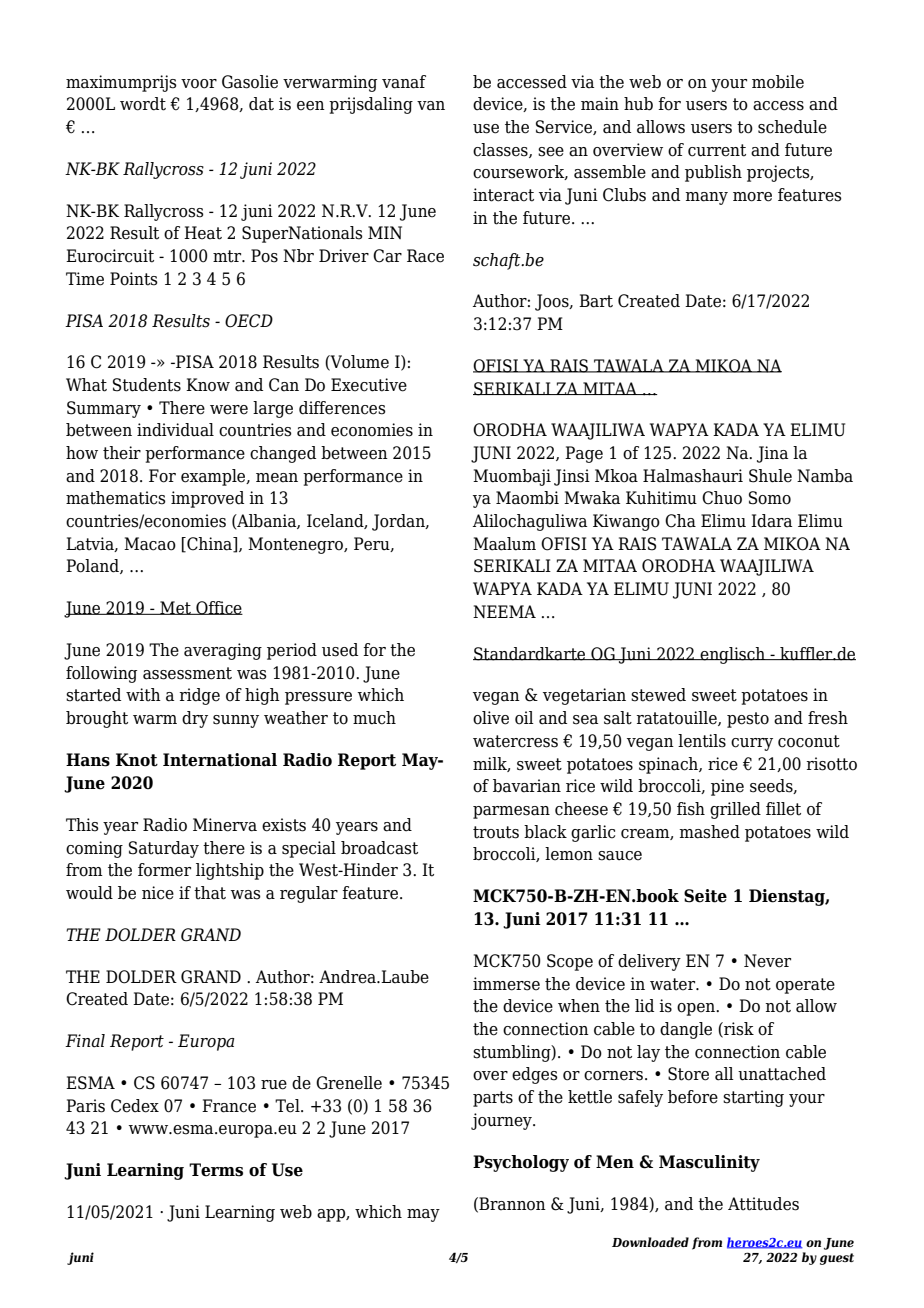 The width and height of the document is (924, 1308). Describe the element at coordinates (763, 1204) in the document. I see `Attitudes` at that location.
